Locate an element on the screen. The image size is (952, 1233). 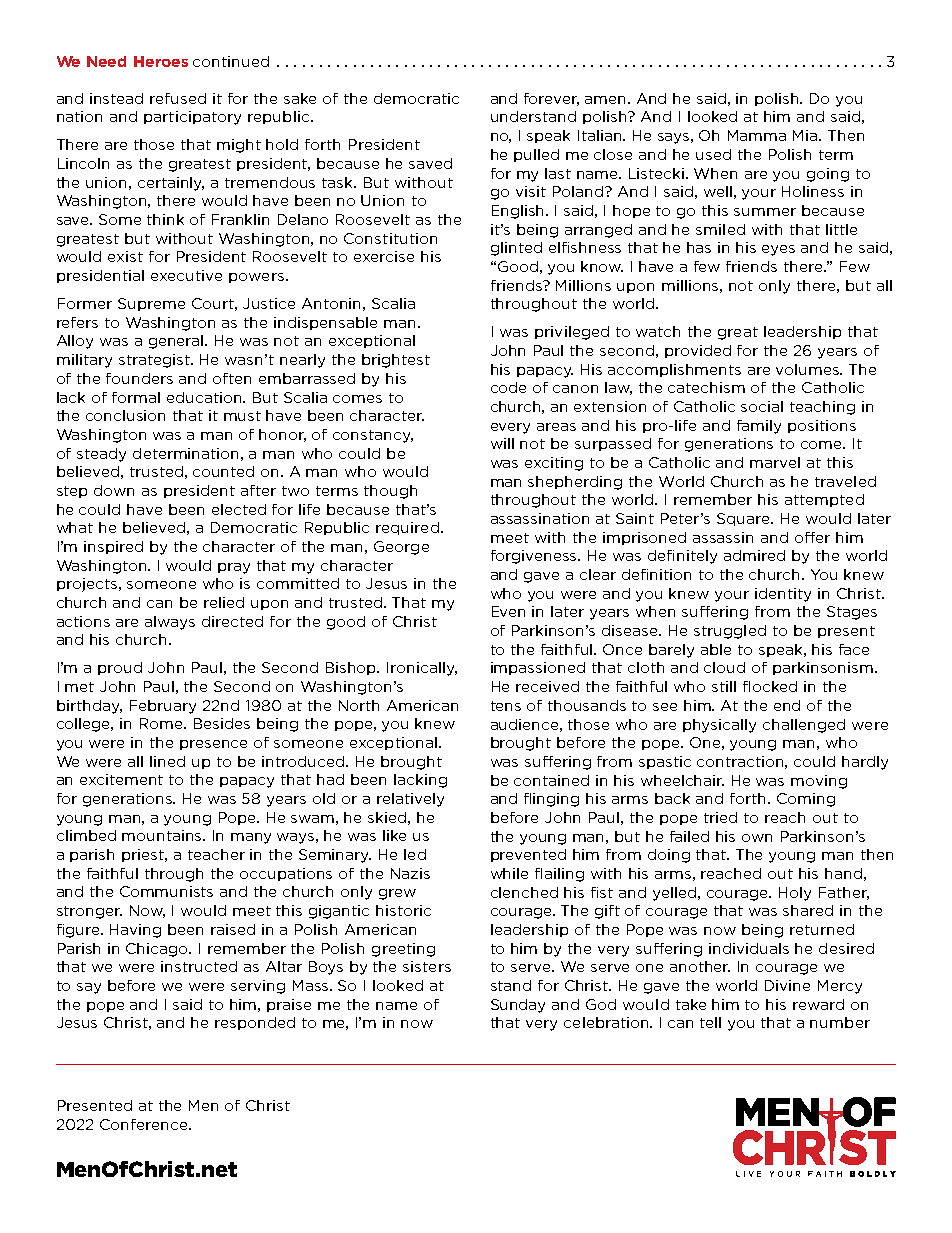
tried is located at coordinates (720, 817).
